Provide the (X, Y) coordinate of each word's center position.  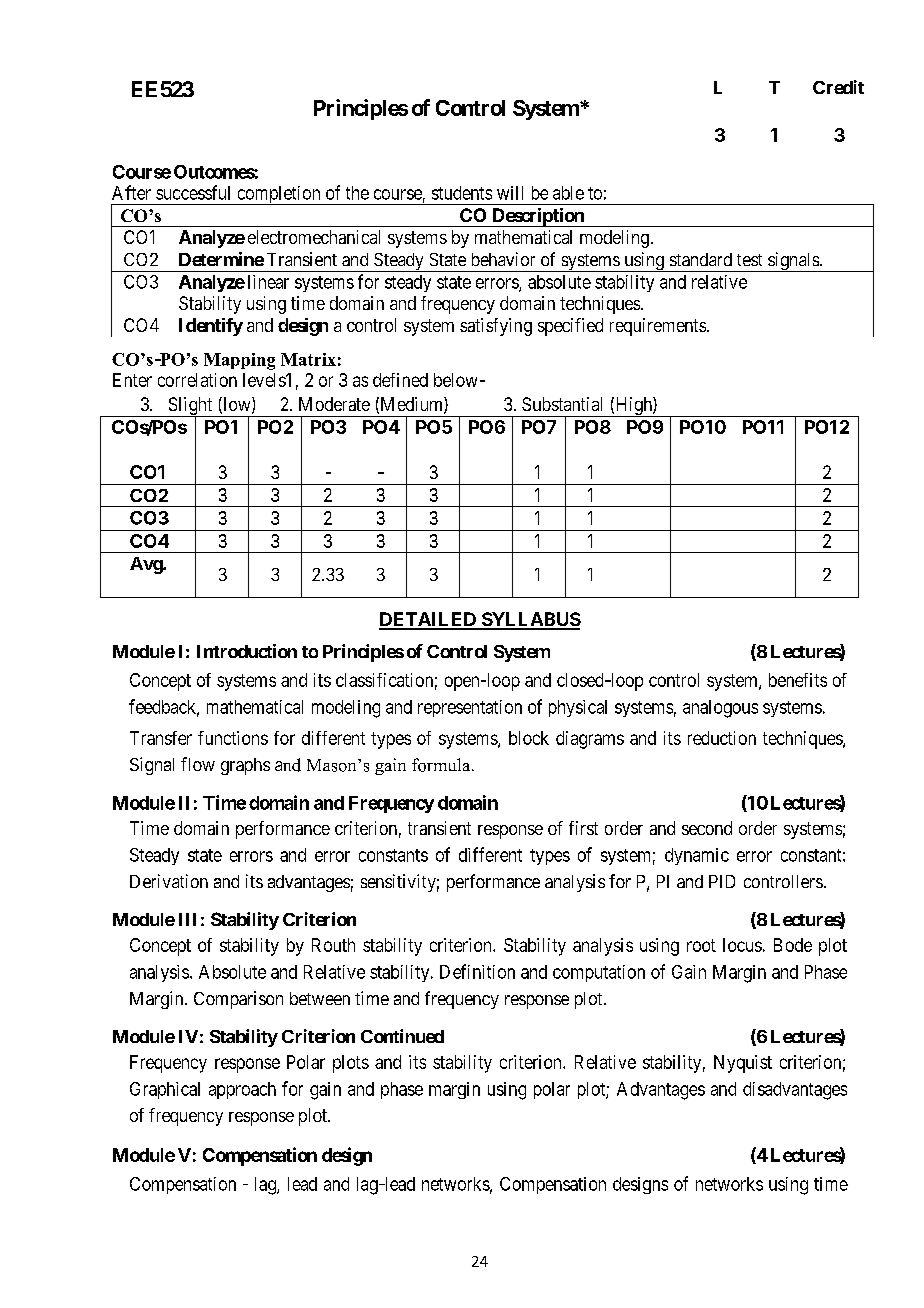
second (707, 828)
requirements (658, 327)
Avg (147, 565)
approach (242, 1090)
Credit (838, 87)
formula (442, 765)
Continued (402, 1036)
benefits (798, 680)
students (462, 193)
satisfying (496, 327)
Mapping (239, 361)
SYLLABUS (530, 620)
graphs (245, 766)
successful (193, 192)
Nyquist (743, 1064)
